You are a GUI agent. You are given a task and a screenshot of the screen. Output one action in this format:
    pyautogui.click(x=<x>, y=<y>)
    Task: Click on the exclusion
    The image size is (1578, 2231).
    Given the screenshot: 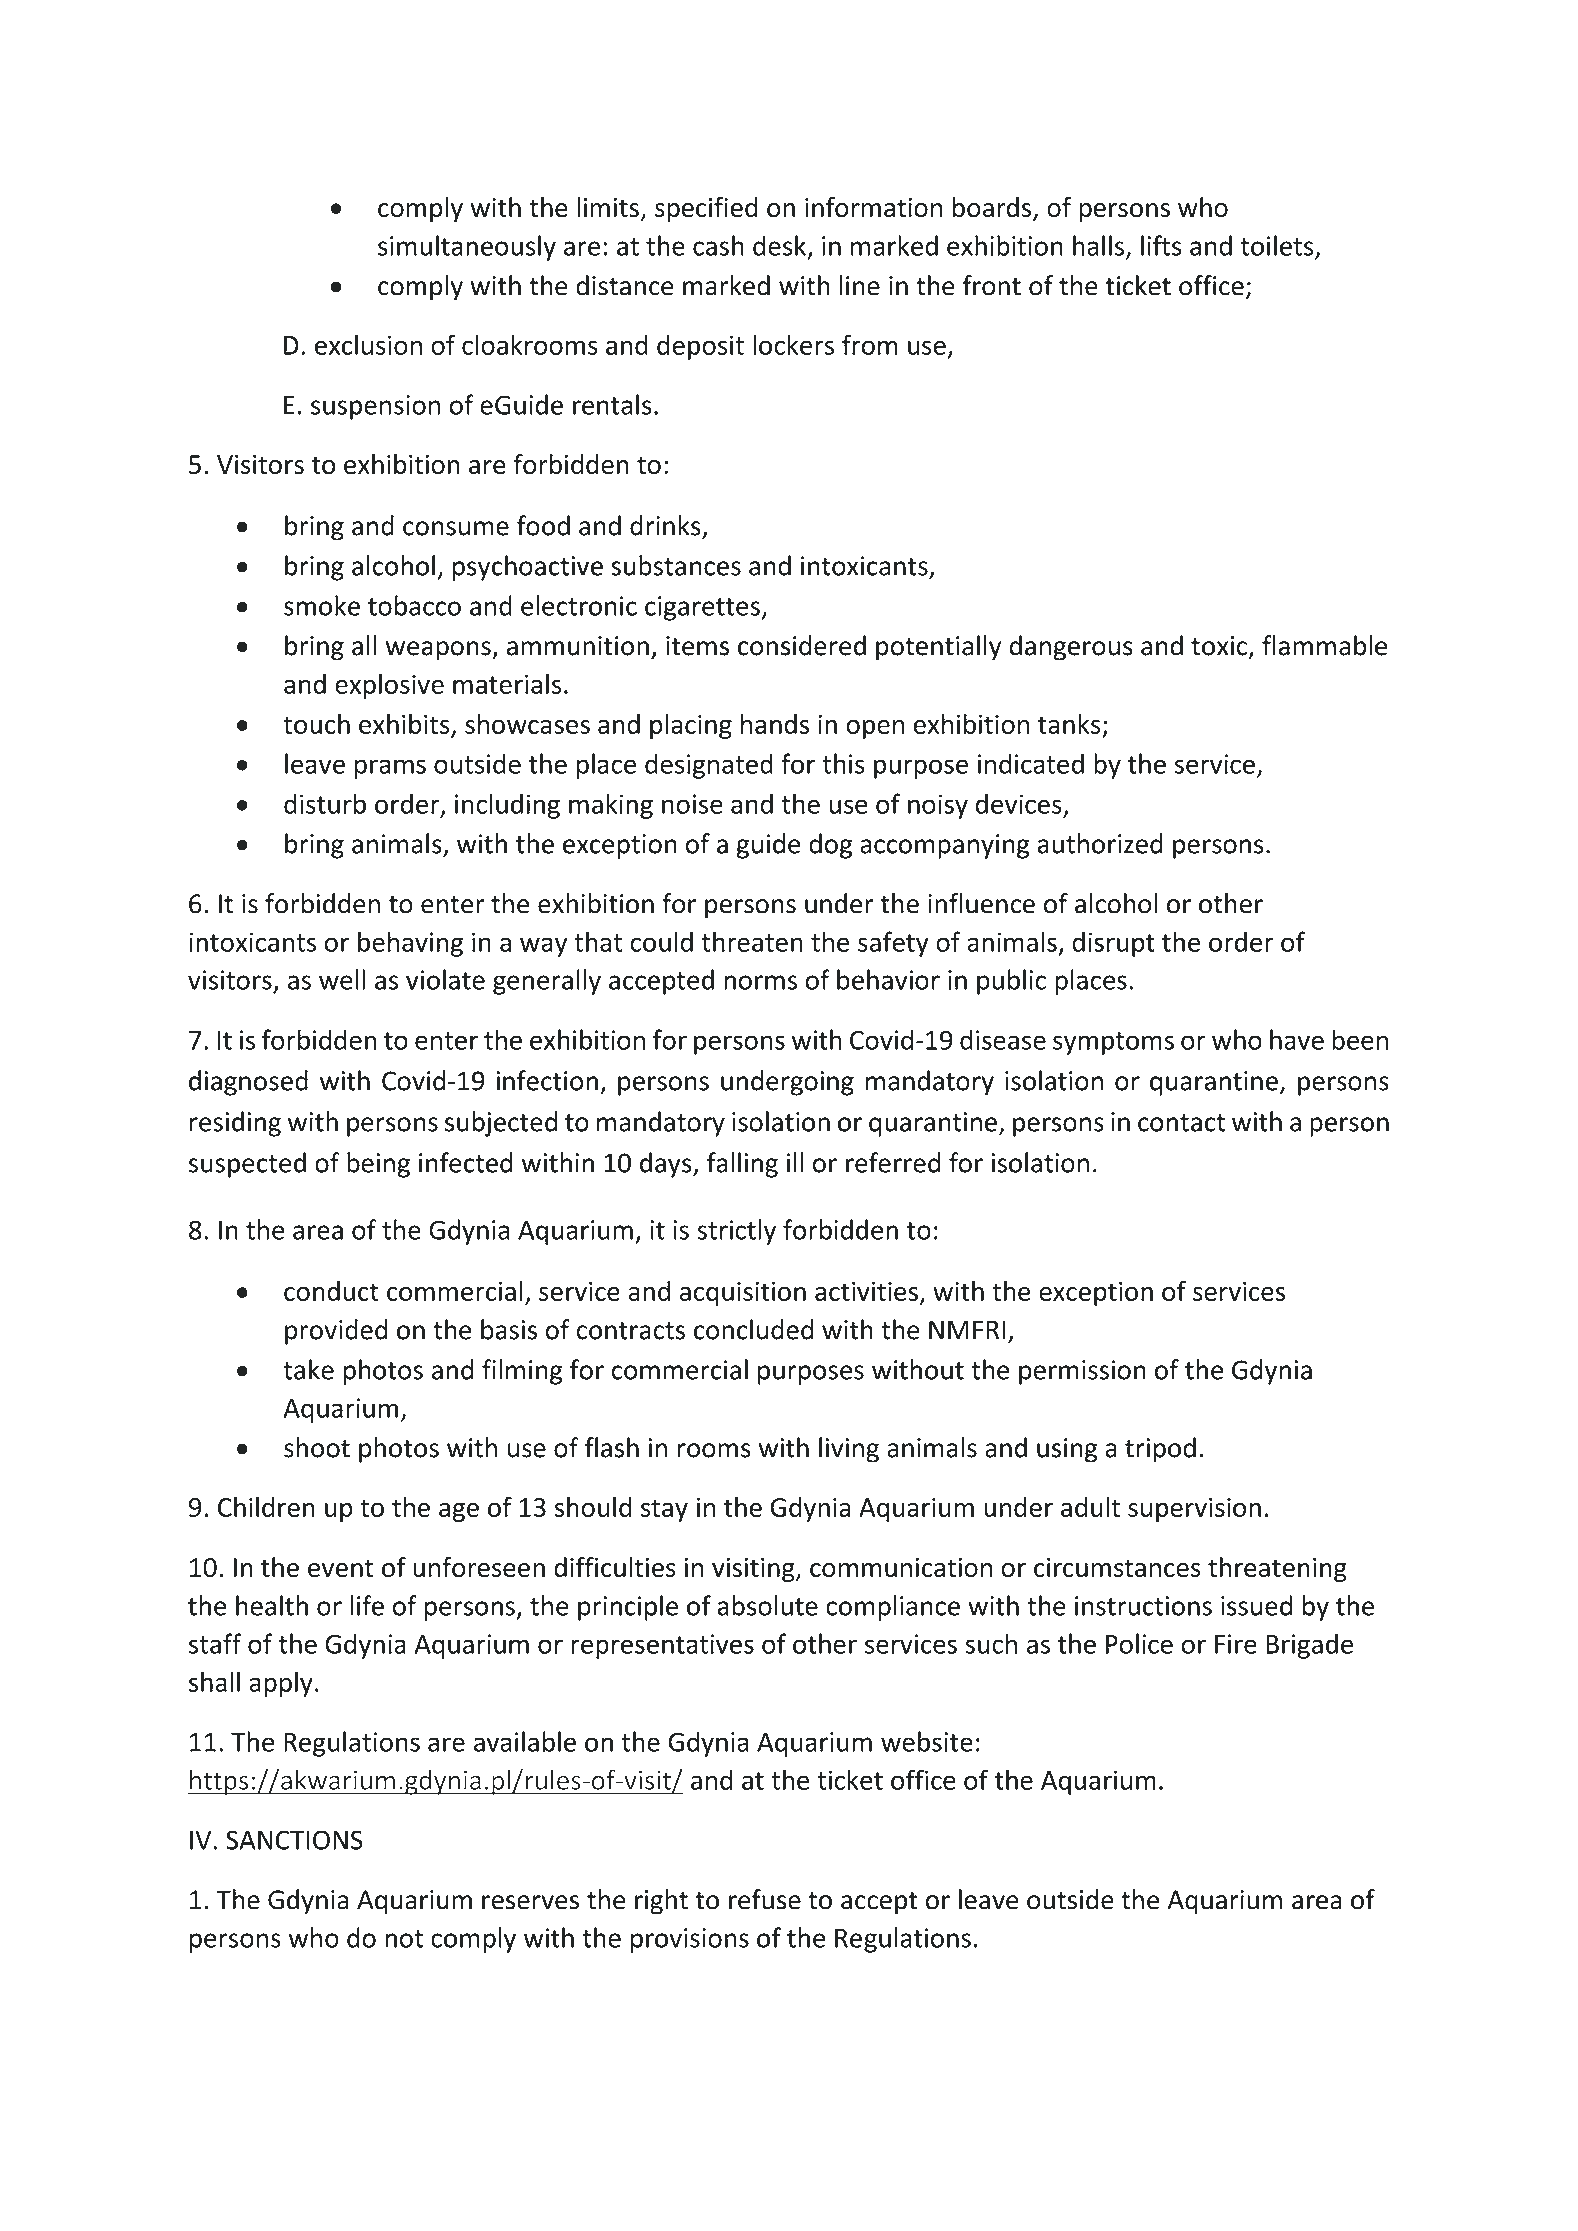 What is the action you would take?
    pyautogui.click(x=368, y=344)
